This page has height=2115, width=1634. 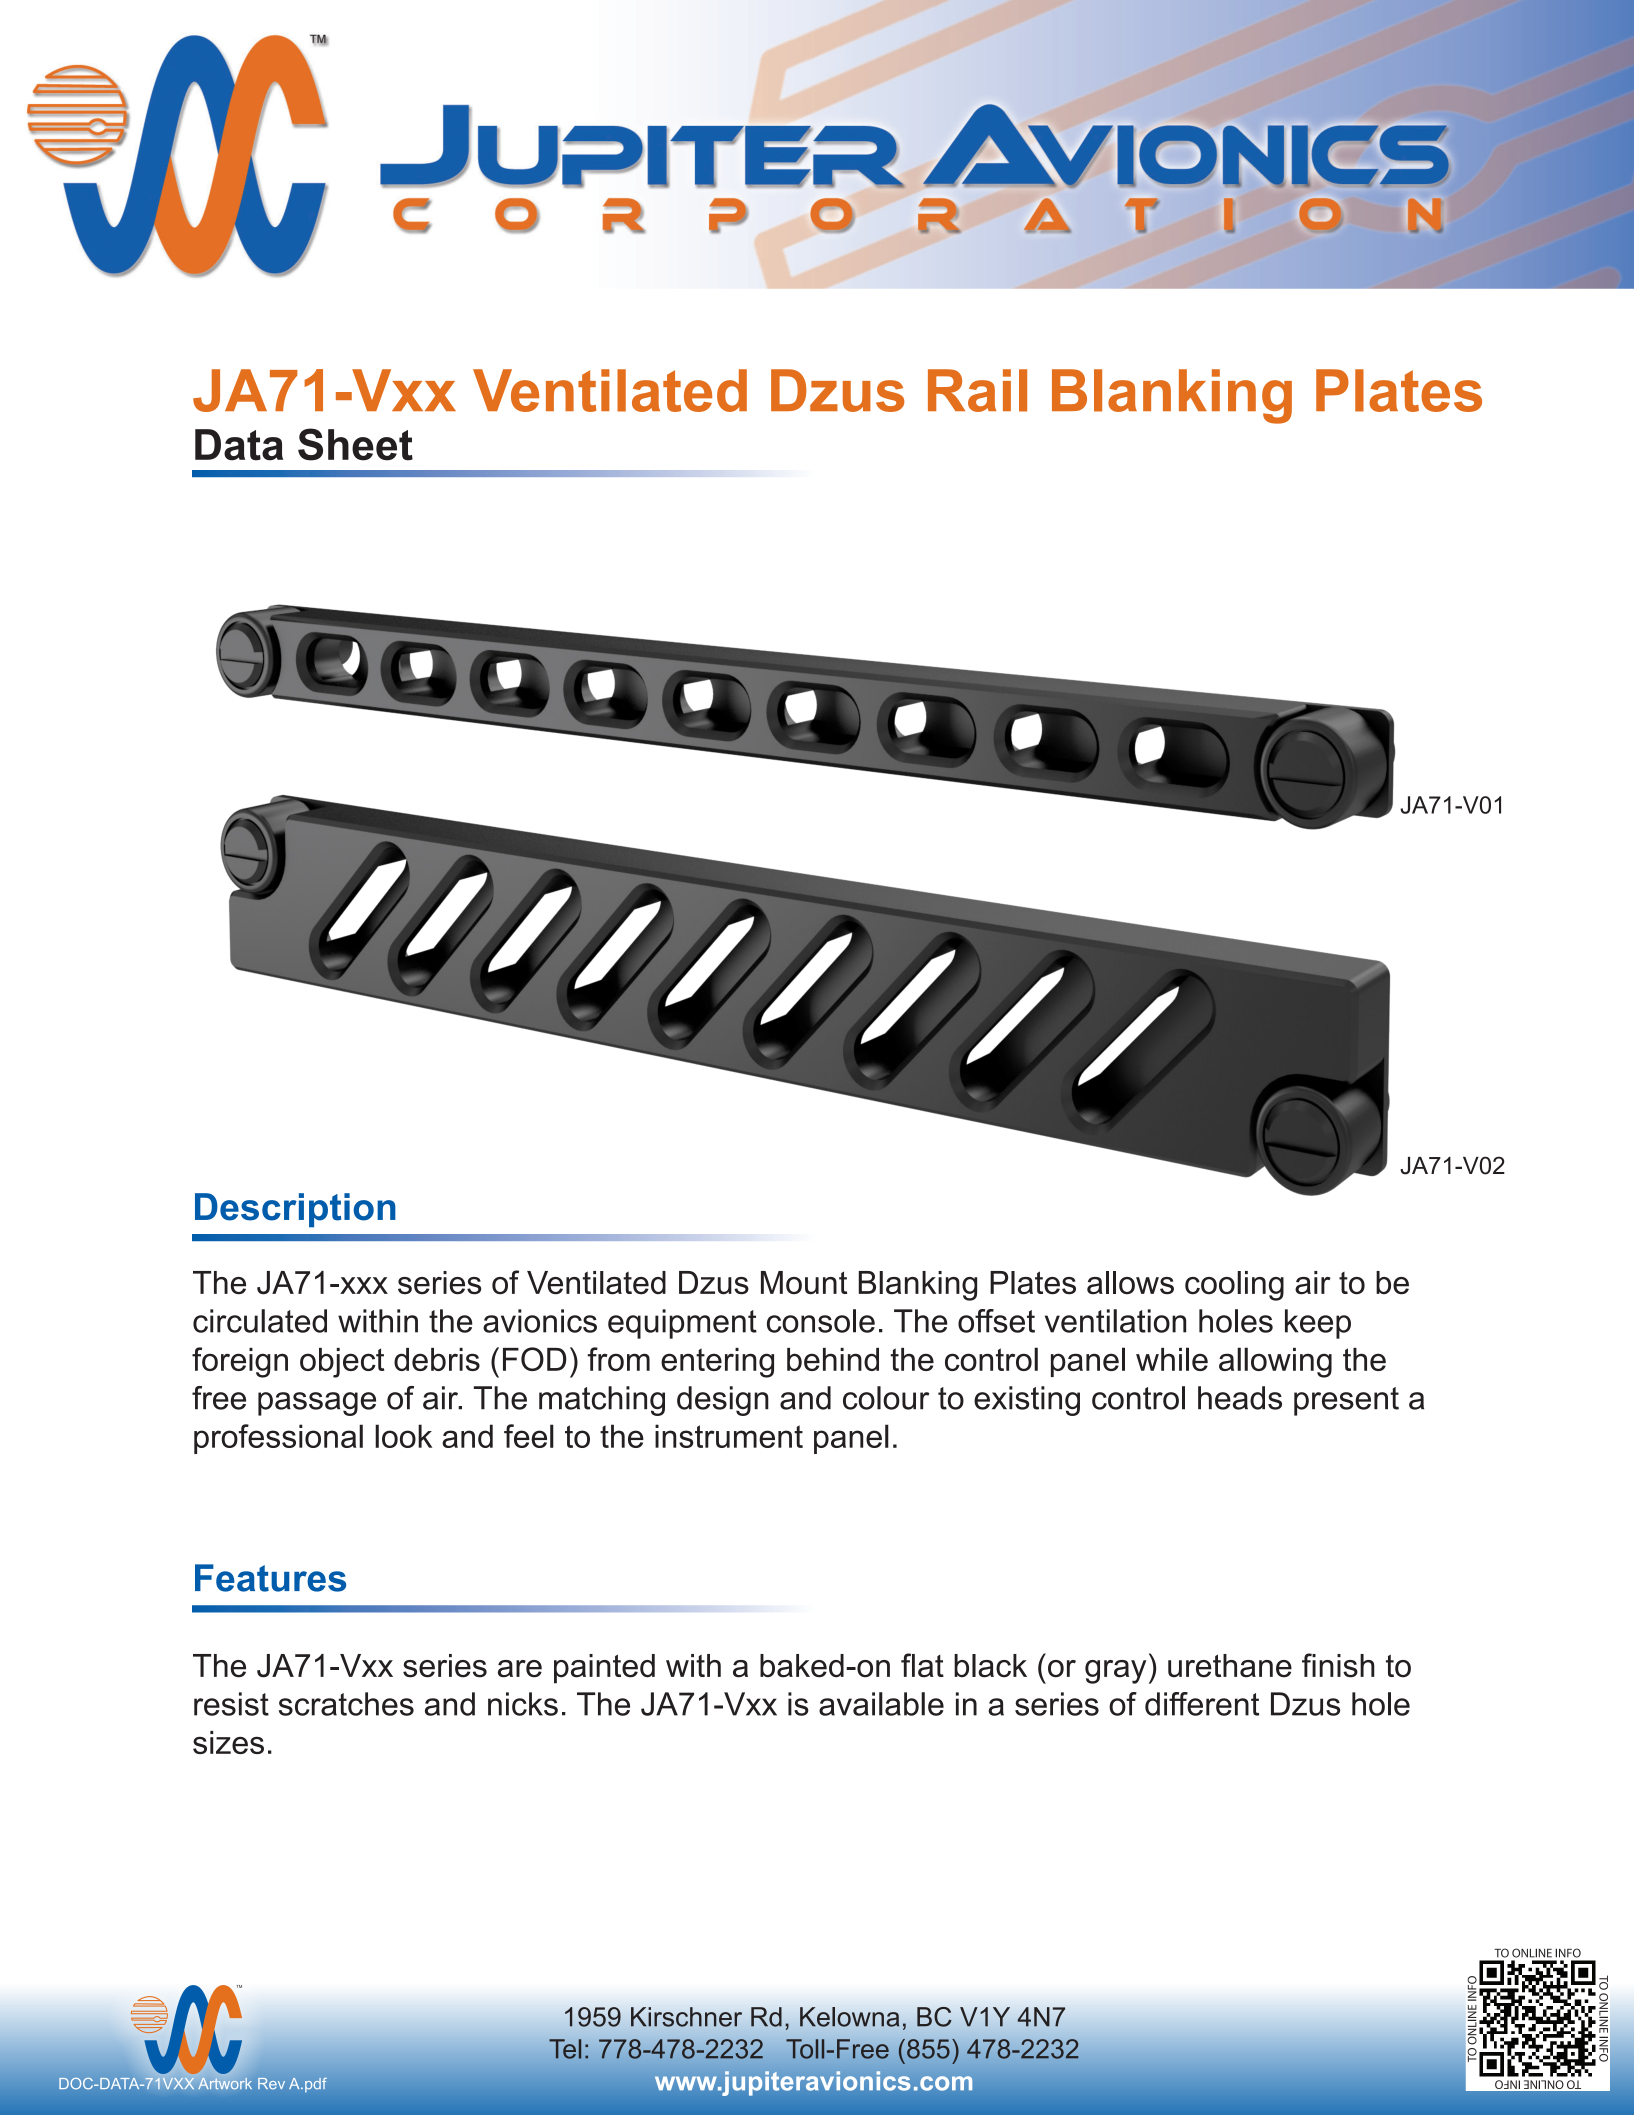 What do you see at coordinates (1234, 1286) in the page?
I see `cooling` at bounding box center [1234, 1286].
